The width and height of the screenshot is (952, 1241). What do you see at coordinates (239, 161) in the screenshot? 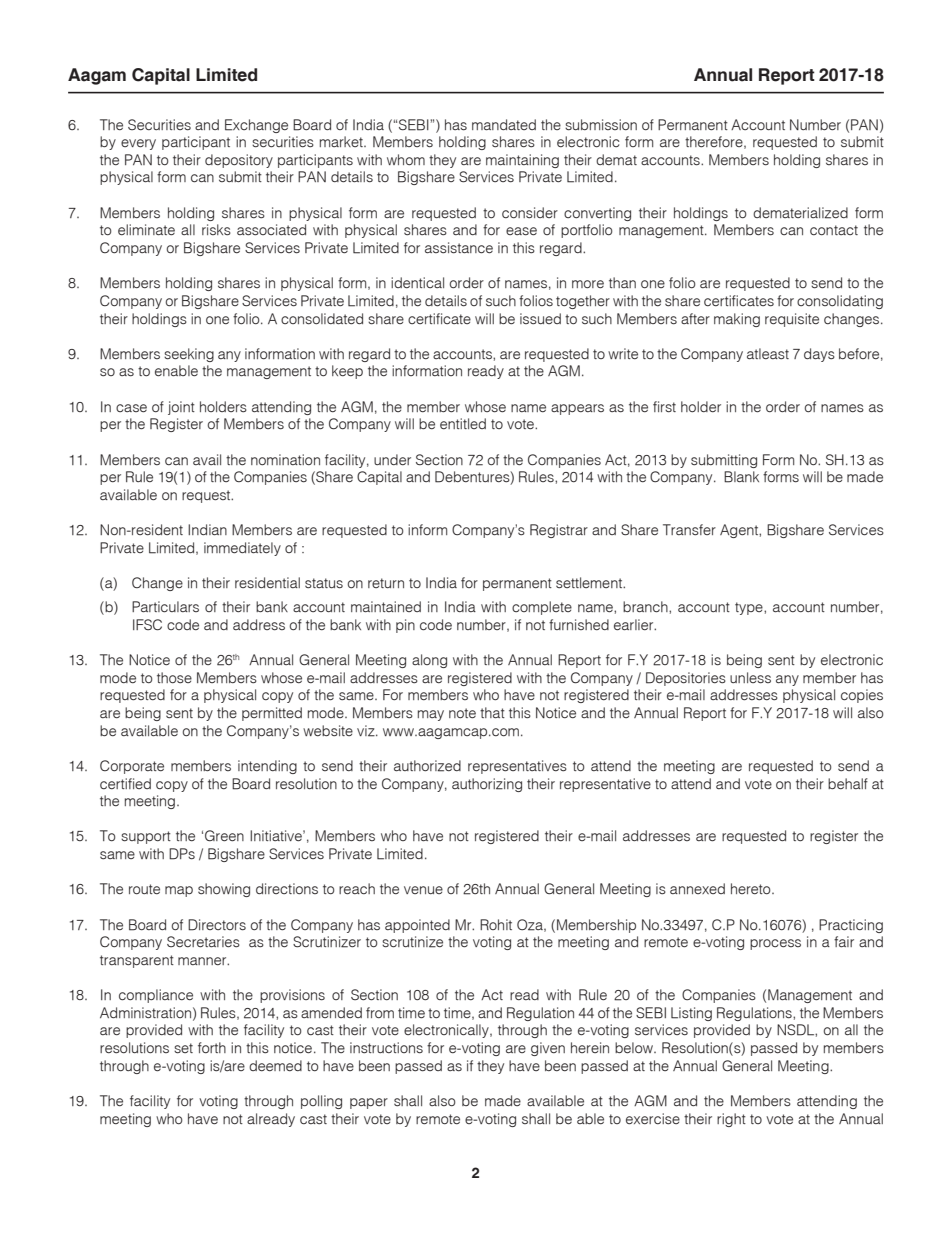
I see `depository` at bounding box center [239, 161].
